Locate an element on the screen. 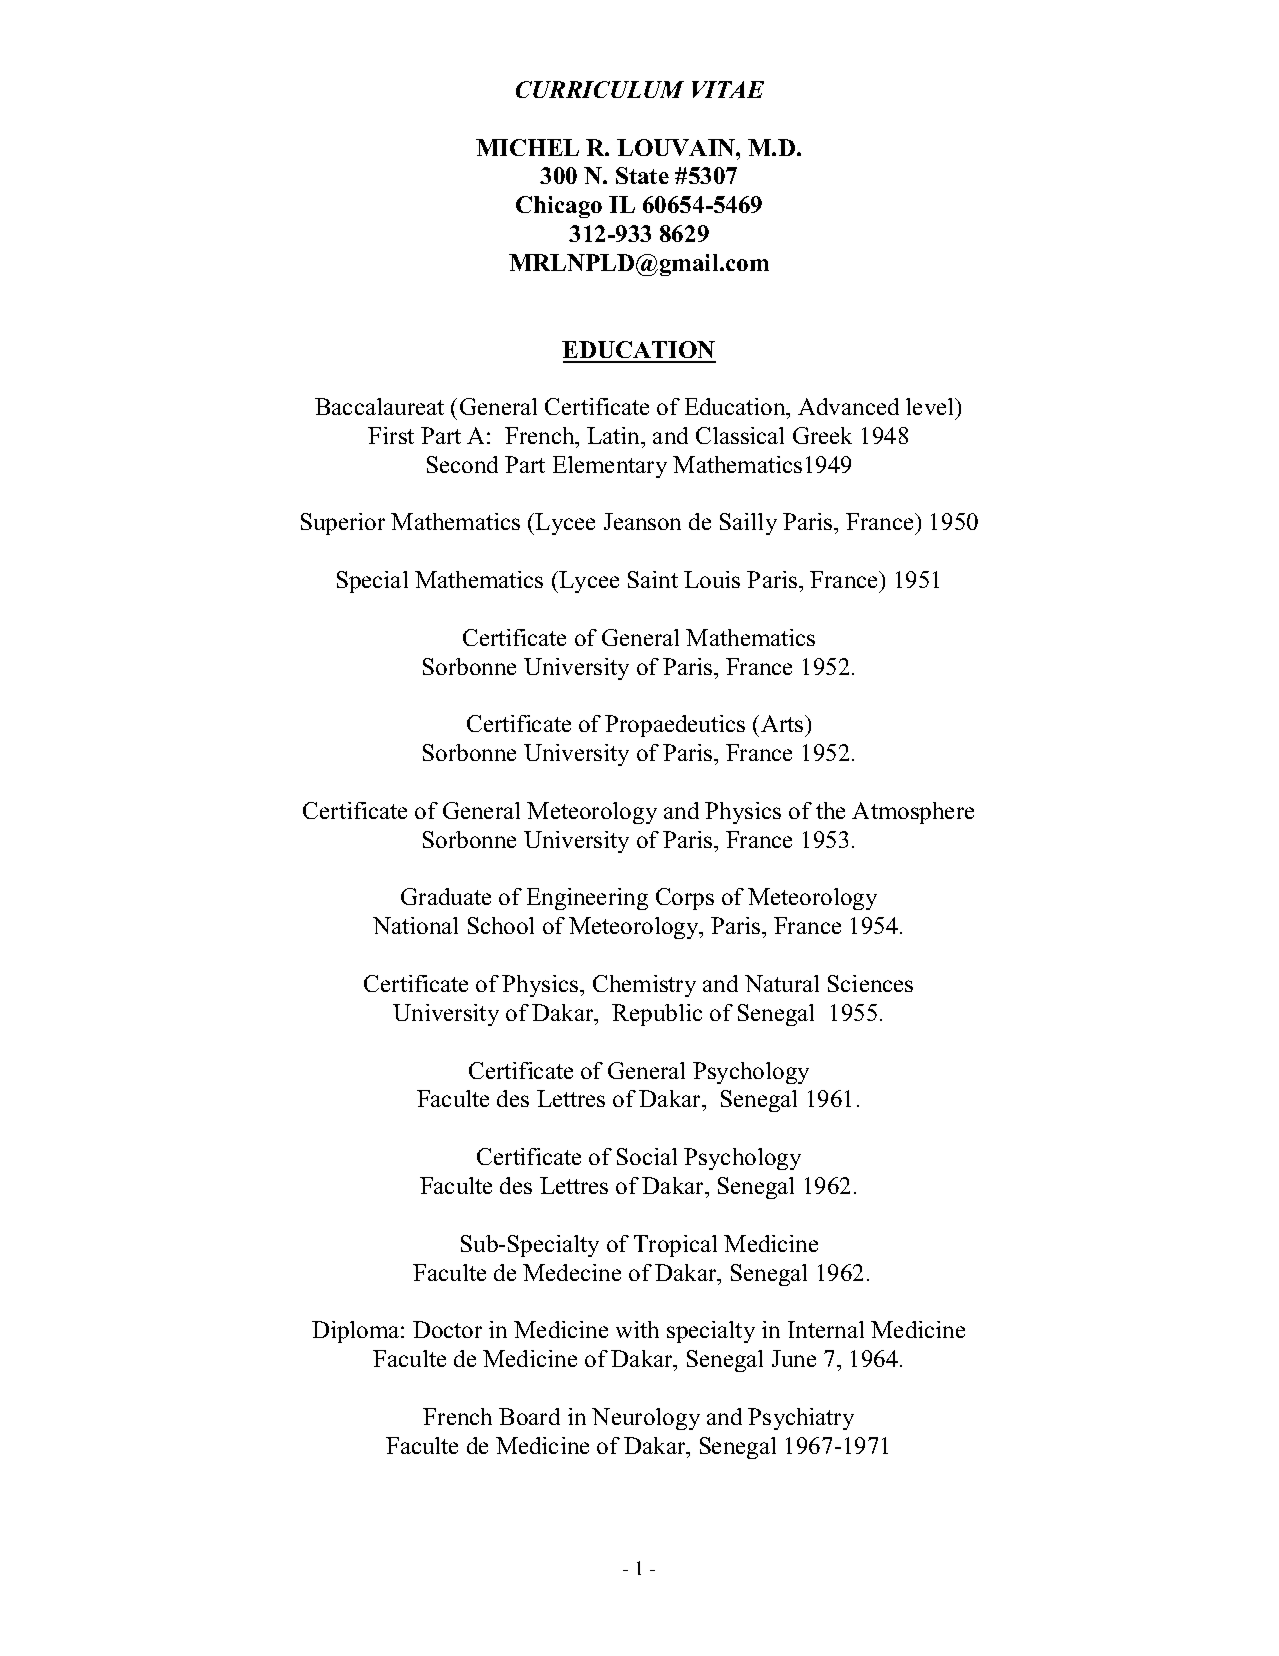 The width and height of the screenshot is (1279, 1656). National is located at coordinates (415, 925).
